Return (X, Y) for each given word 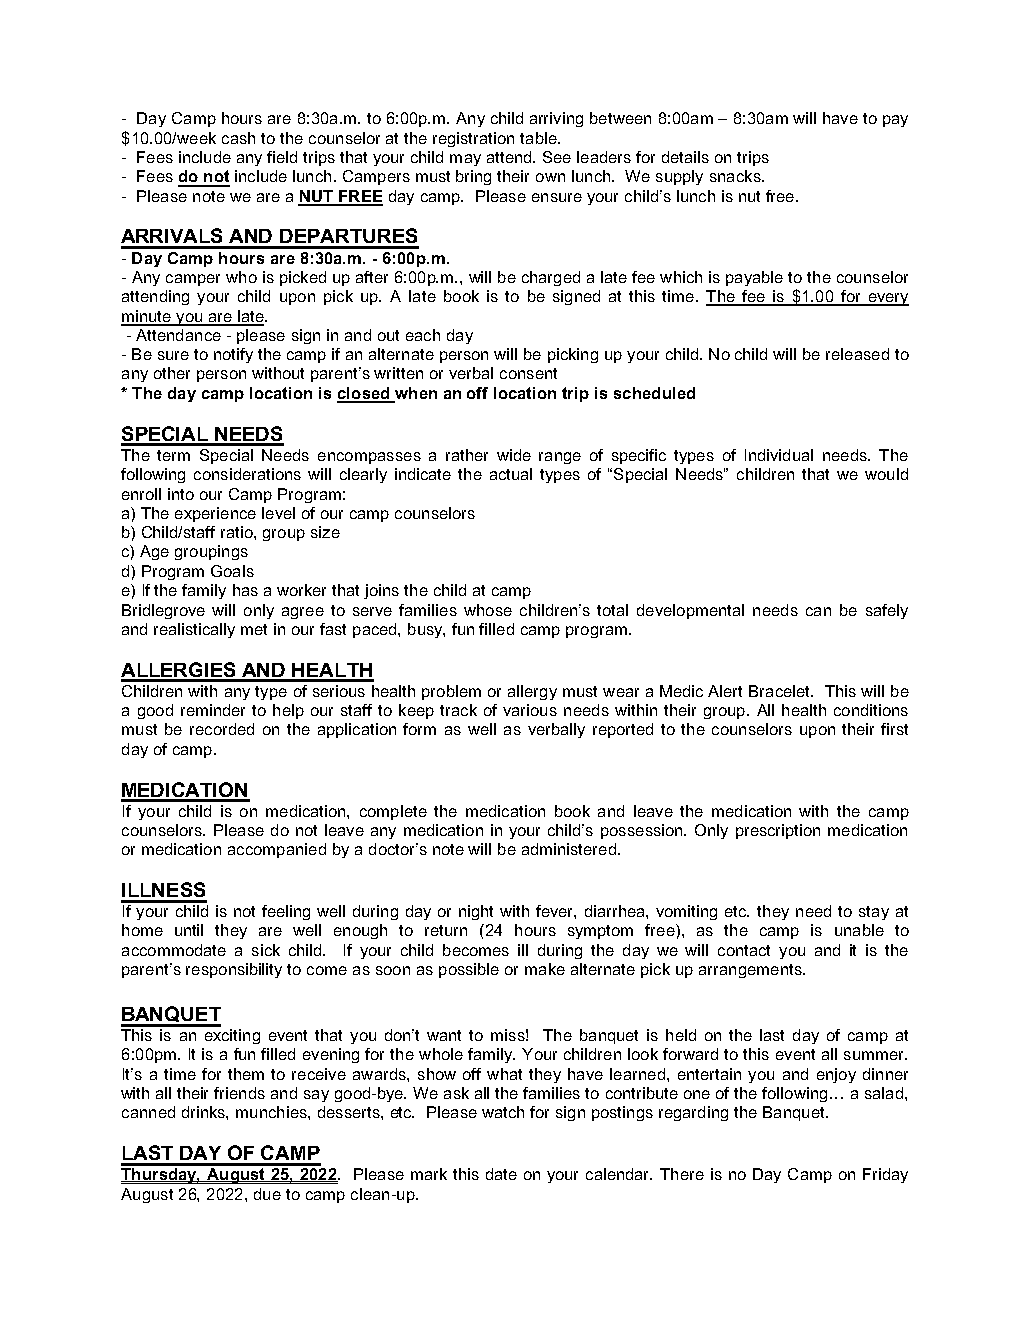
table (539, 138)
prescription (778, 831)
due (267, 1194)
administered (569, 849)
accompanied (277, 850)
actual (511, 474)
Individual (779, 455)
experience (215, 514)
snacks (736, 176)
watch (503, 1112)
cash (238, 138)
